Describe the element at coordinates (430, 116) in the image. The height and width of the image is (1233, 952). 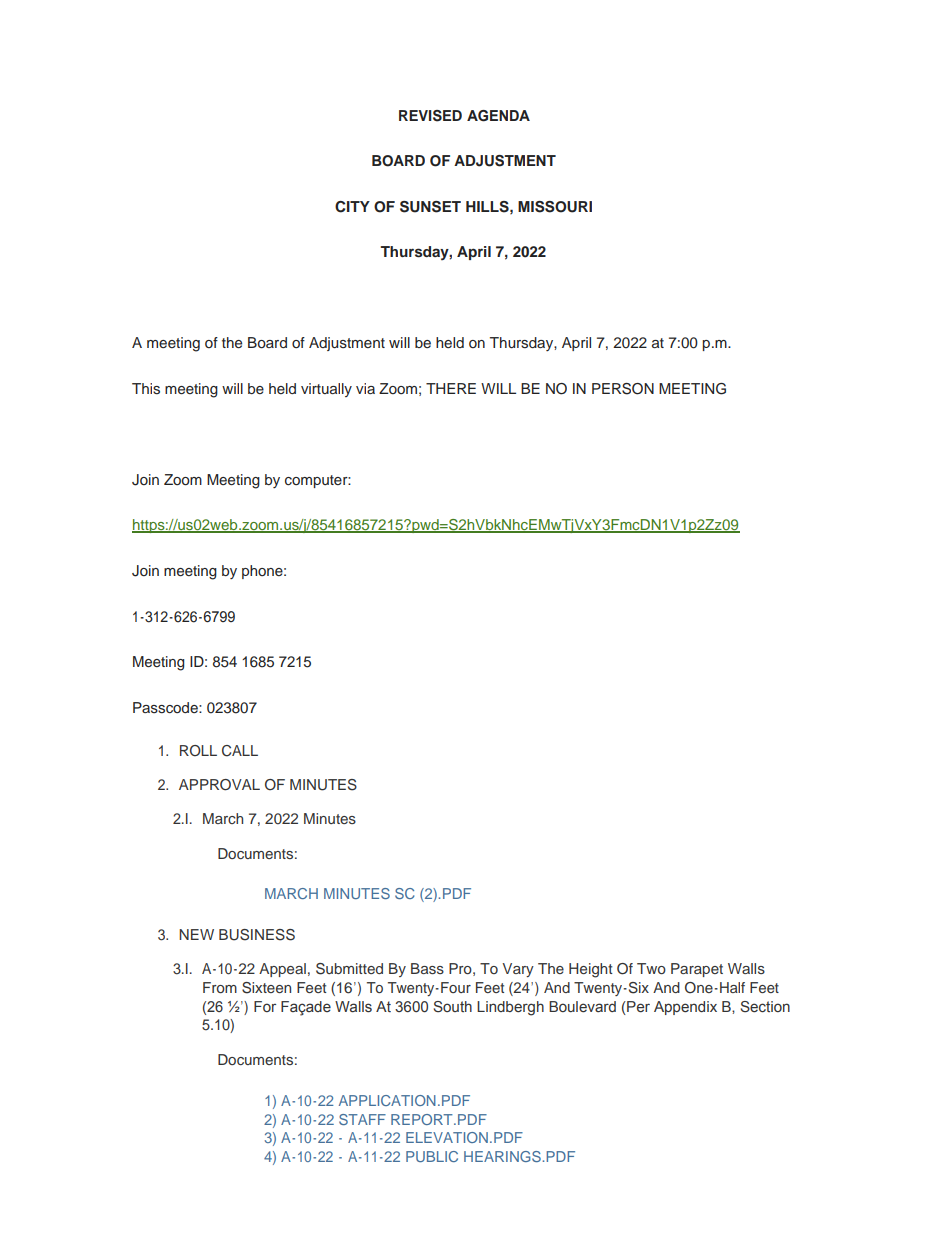
I see `REVISED` at that location.
